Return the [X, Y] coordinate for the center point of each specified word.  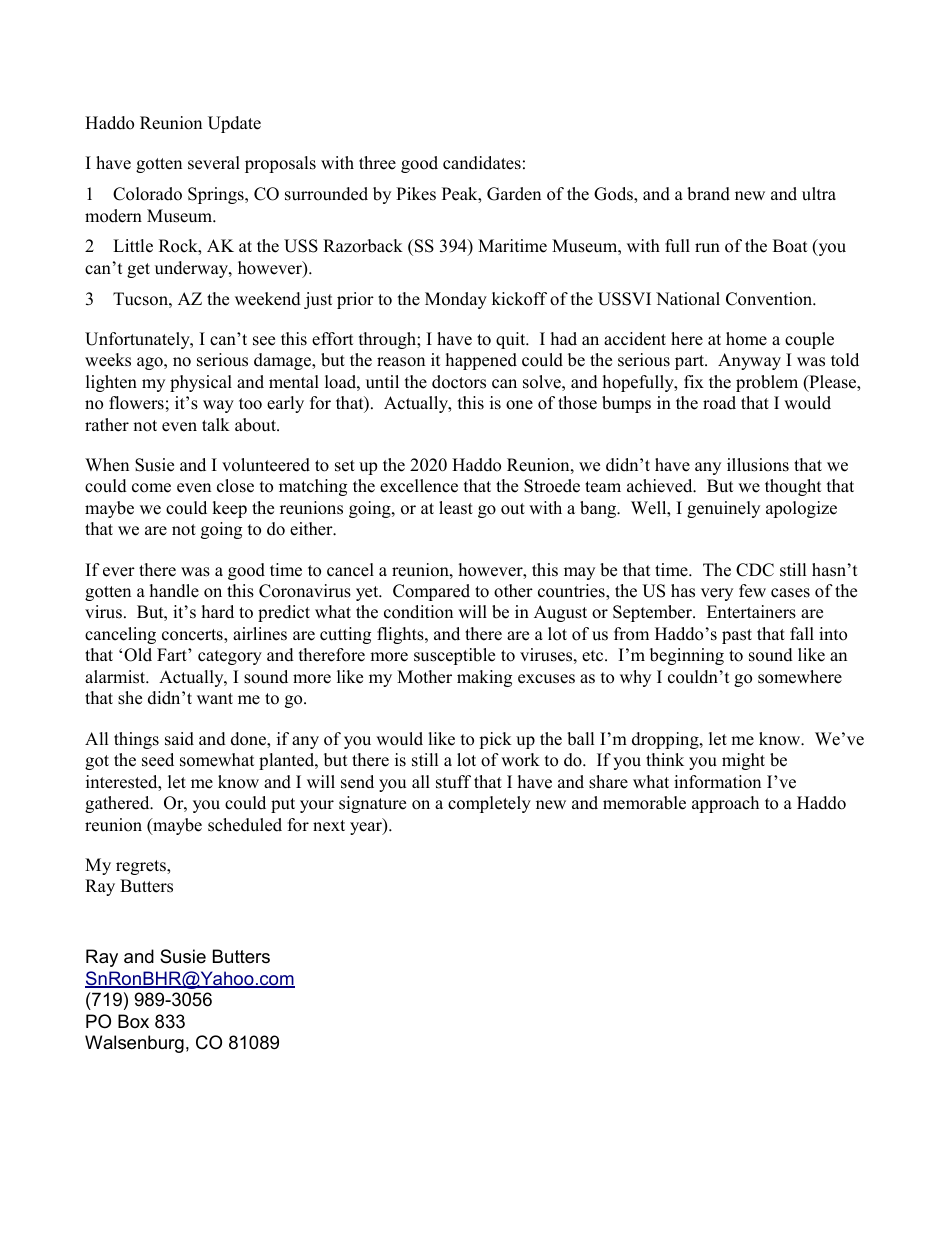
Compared [431, 592]
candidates [482, 163]
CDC [755, 570]
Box [133, 1021]
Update [234, 124]
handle [174, 591]
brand [708, 194]
